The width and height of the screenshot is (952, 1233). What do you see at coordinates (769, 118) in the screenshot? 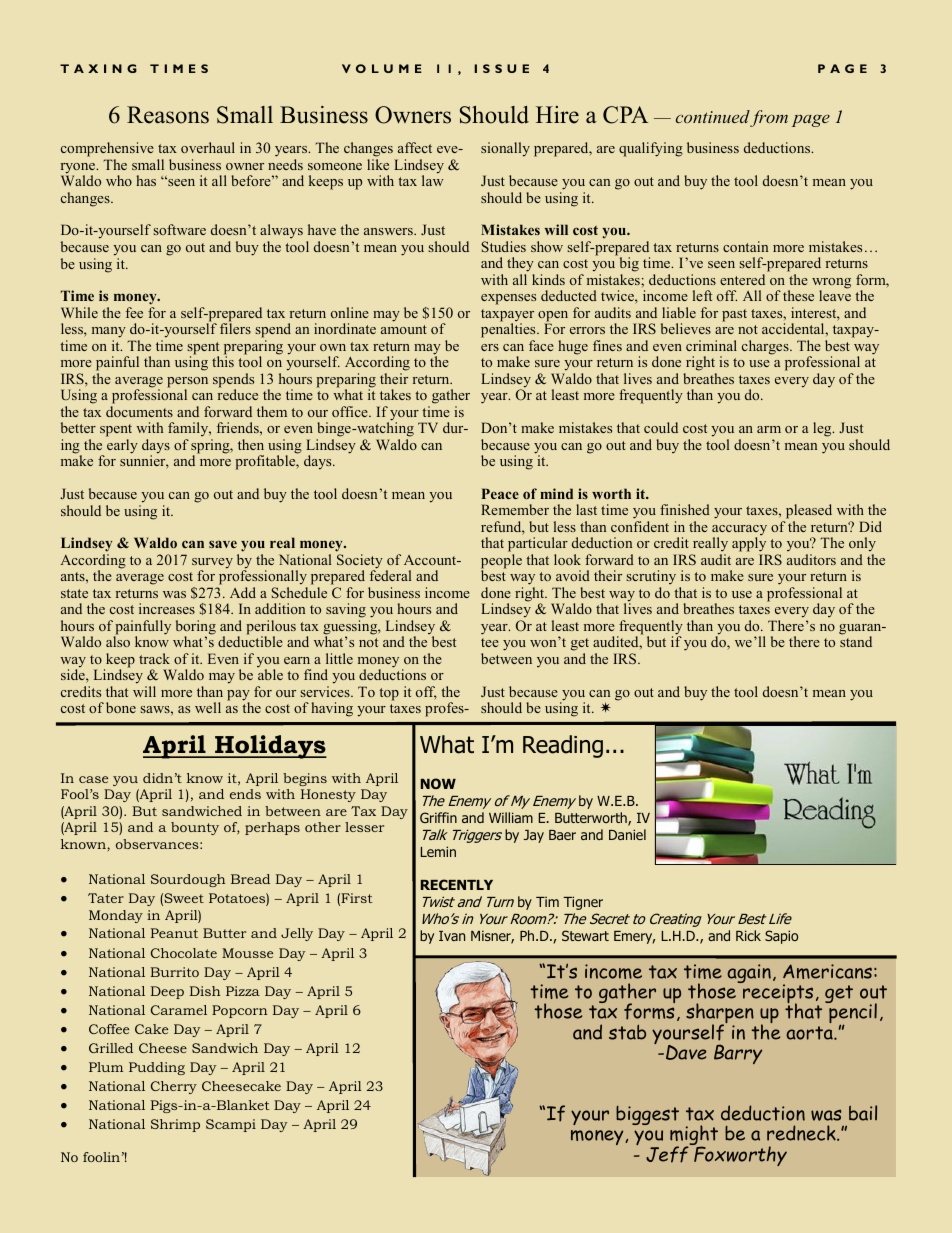
I see `from` at bounding box center [769, 118].
